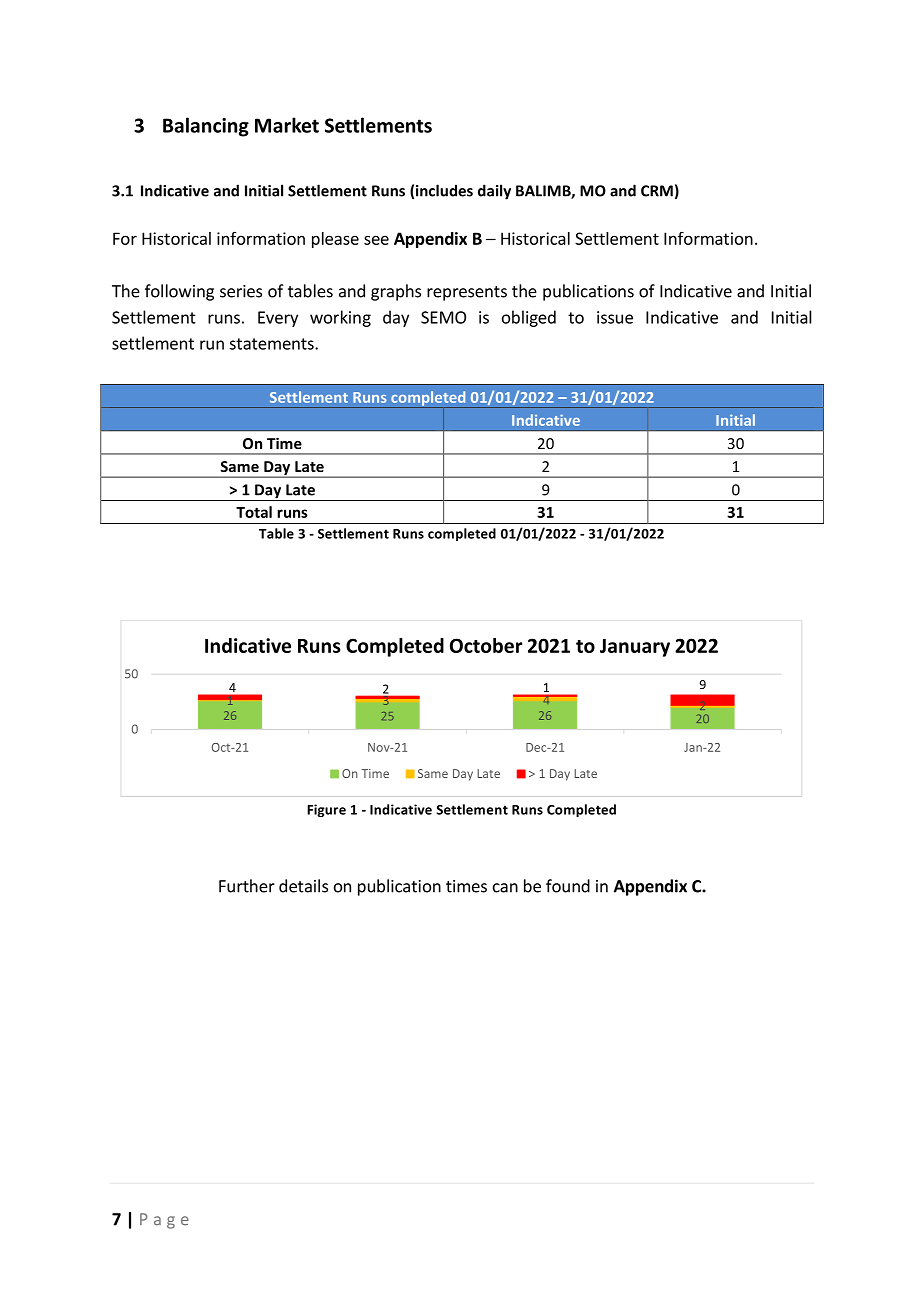 The height and width of the page is (1308, 924). Describe the element at coordinates (206, 127) in the page. I see `Balancing` at that location.
